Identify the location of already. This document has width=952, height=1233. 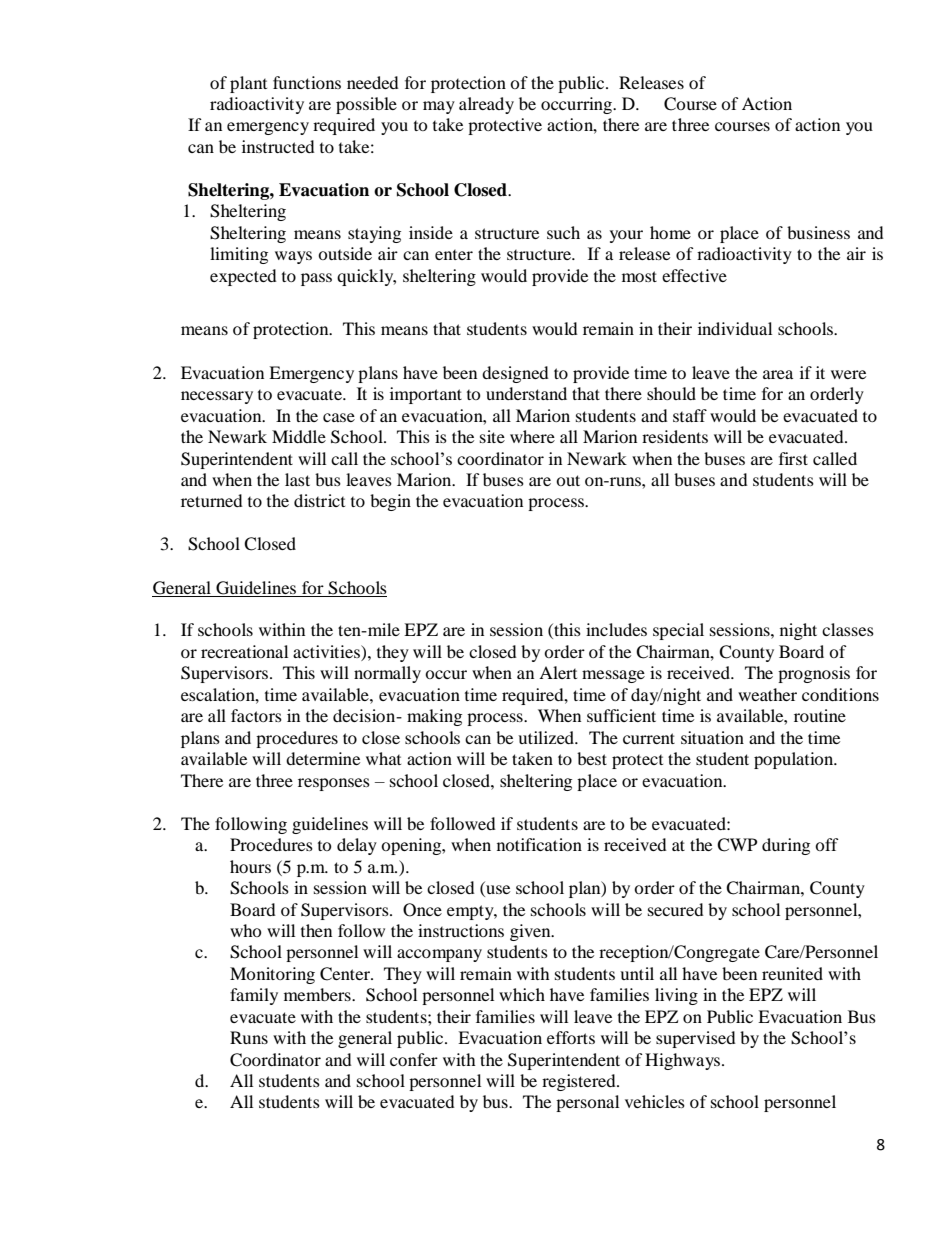
(486, 105).
